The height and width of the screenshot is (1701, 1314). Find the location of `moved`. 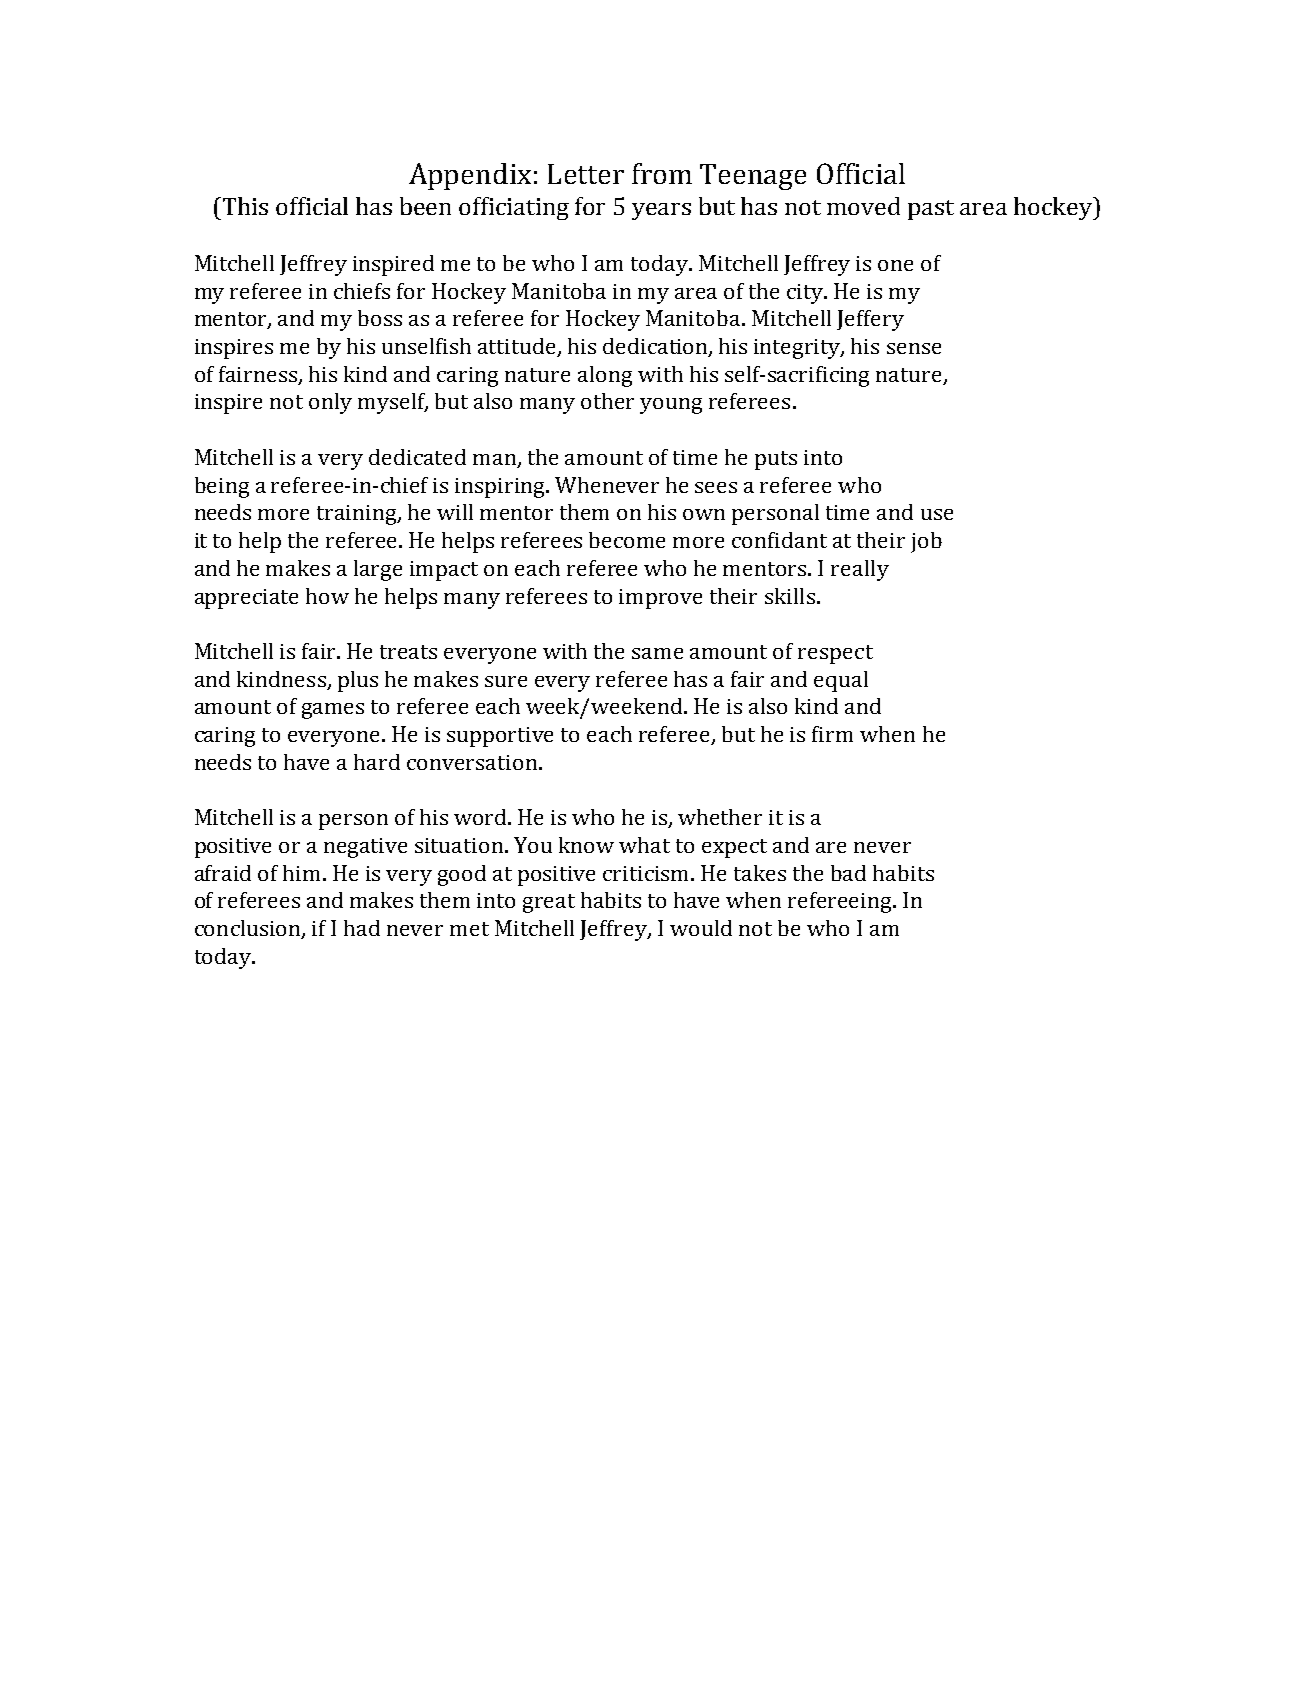

moved is located at coordinates (863, 206).
